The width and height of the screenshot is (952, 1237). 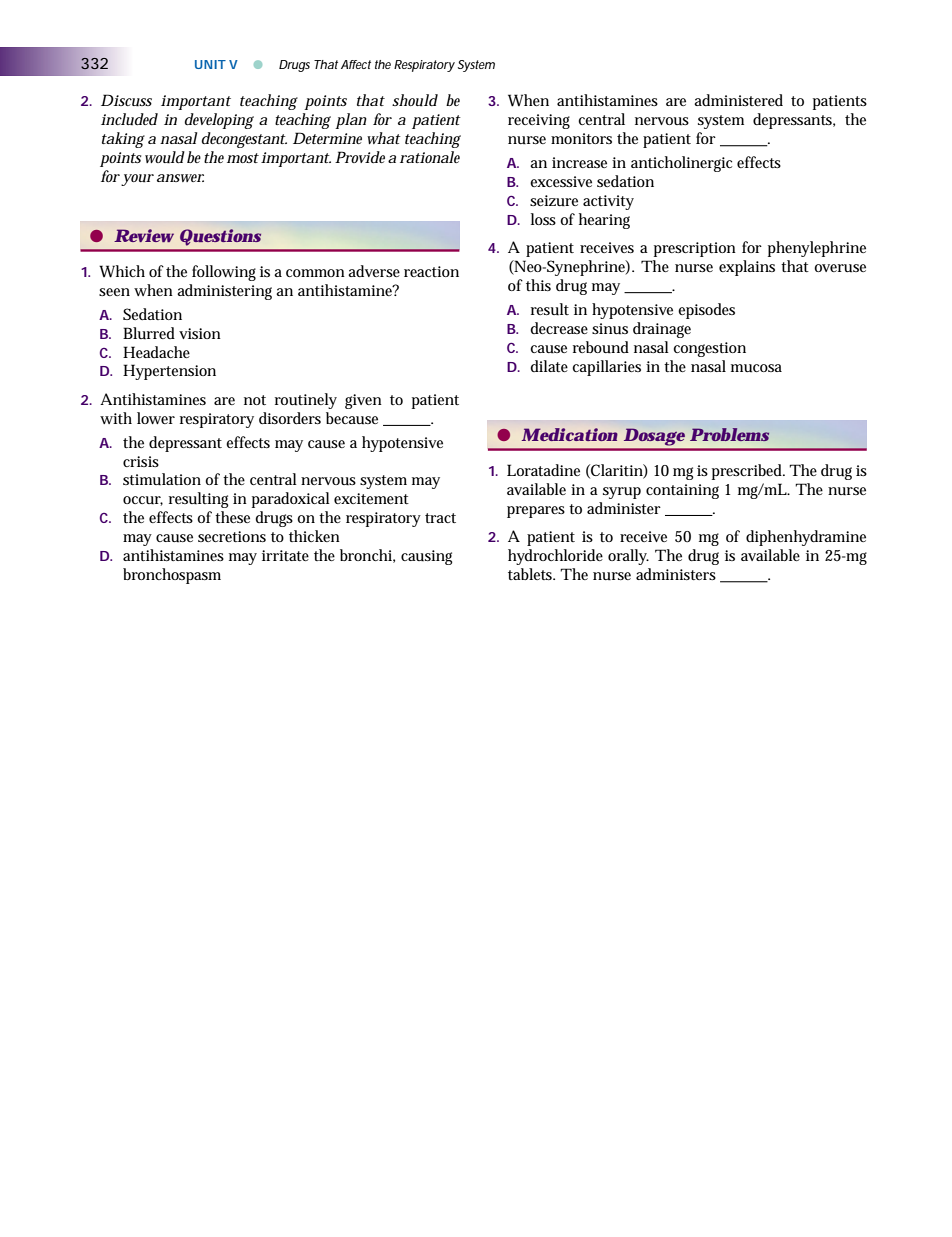 What do you see at coordinates (220, 237) in the screenshot?
I see `Questions` at bounding box center [220, 237].
